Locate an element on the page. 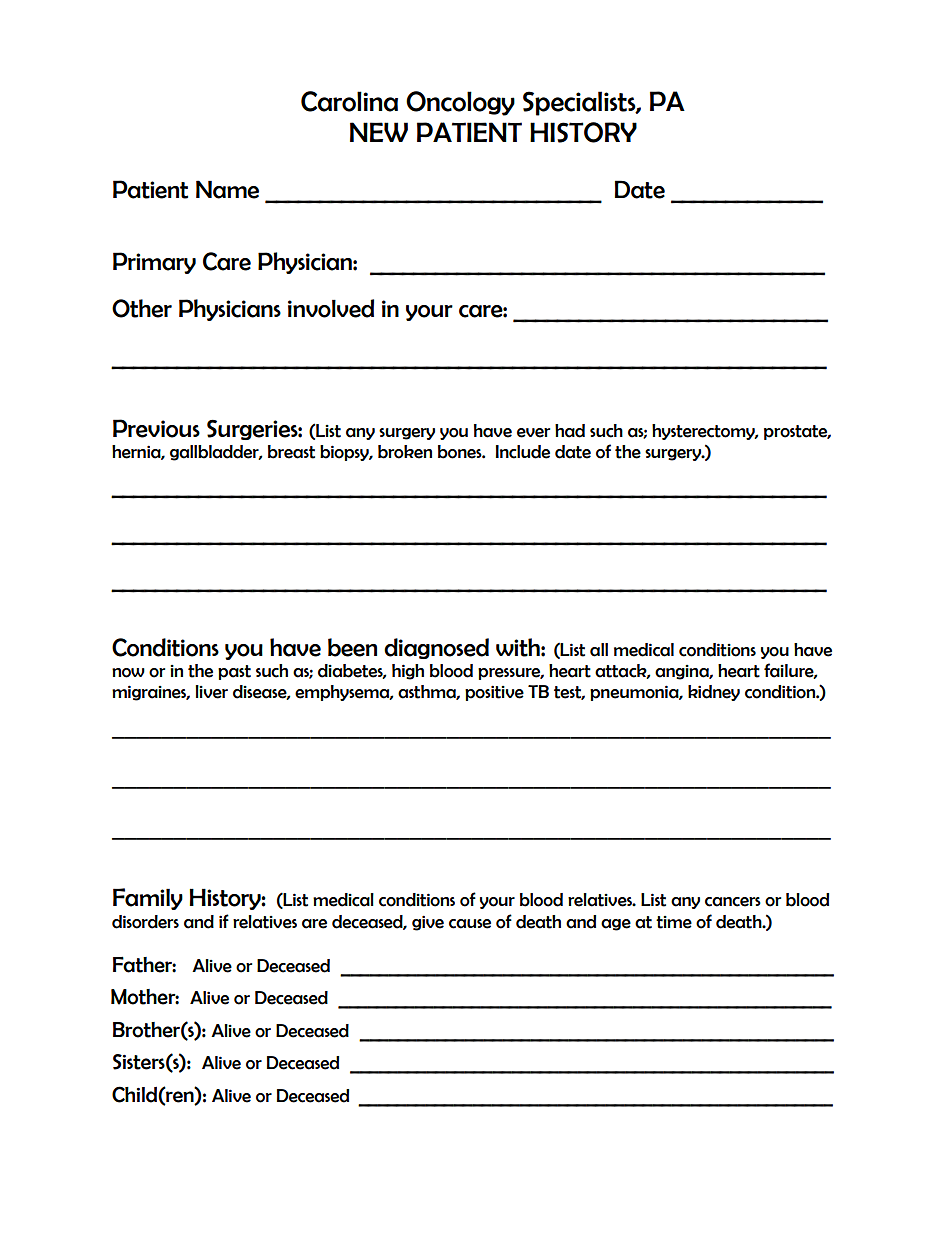 This page has height=1233, width=952. had is located at coordinates (570, 431).
